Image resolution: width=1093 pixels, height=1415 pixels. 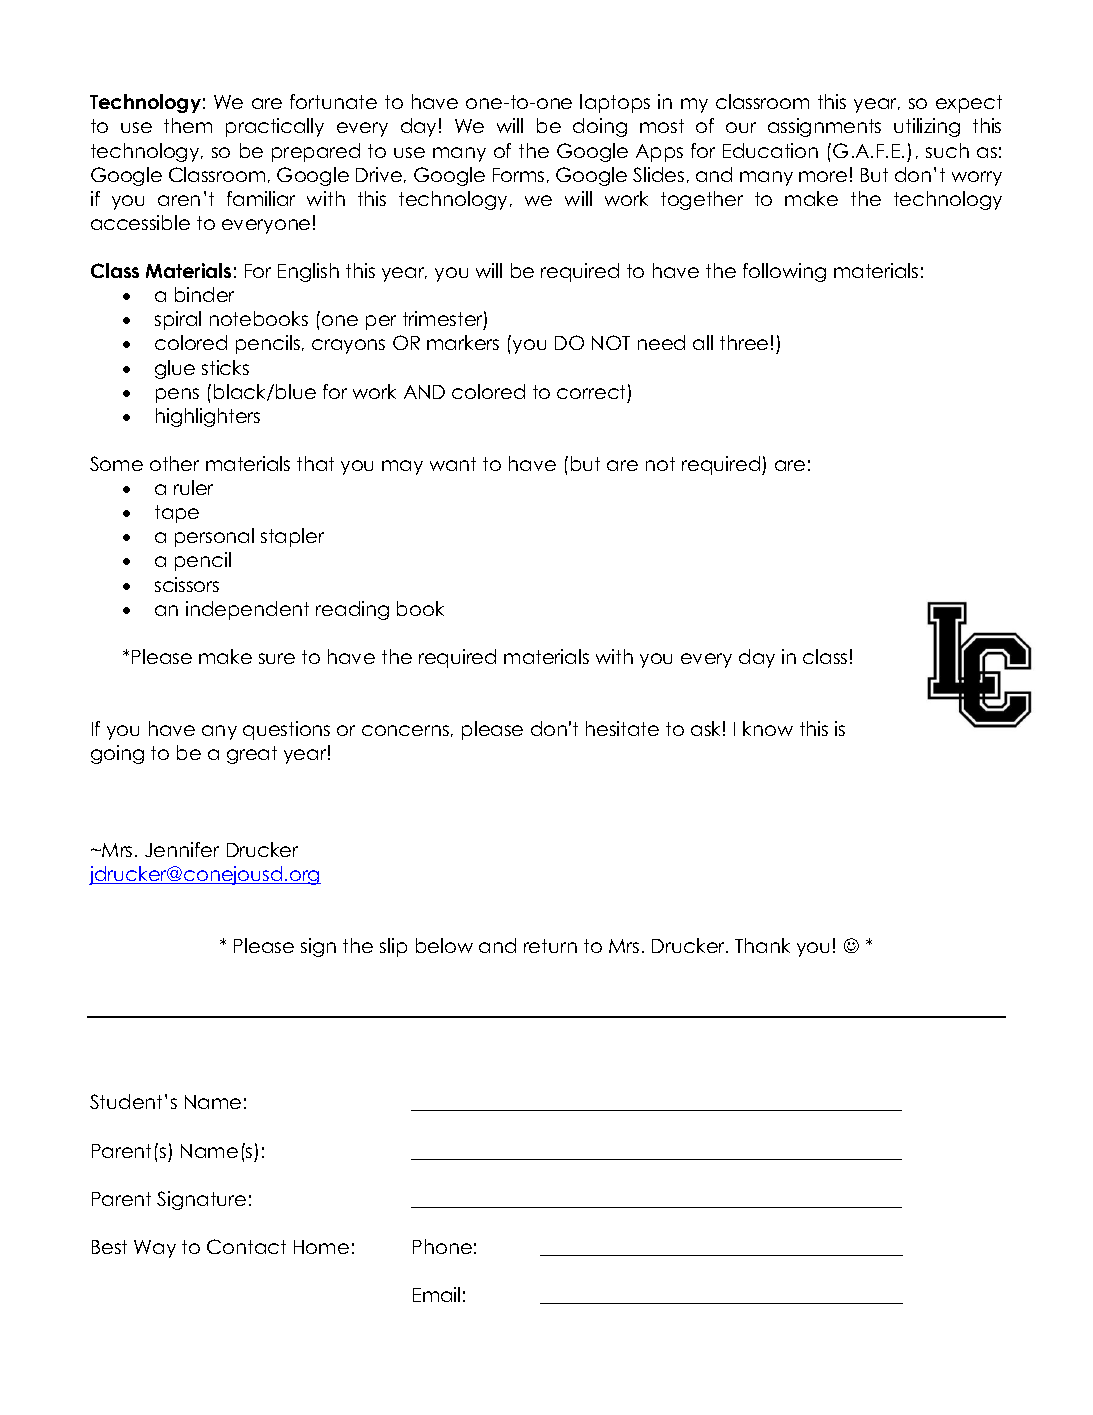 What do you see at coordinates (188, 125) in the document?
I see `them` at bounding box center [188, 125].
